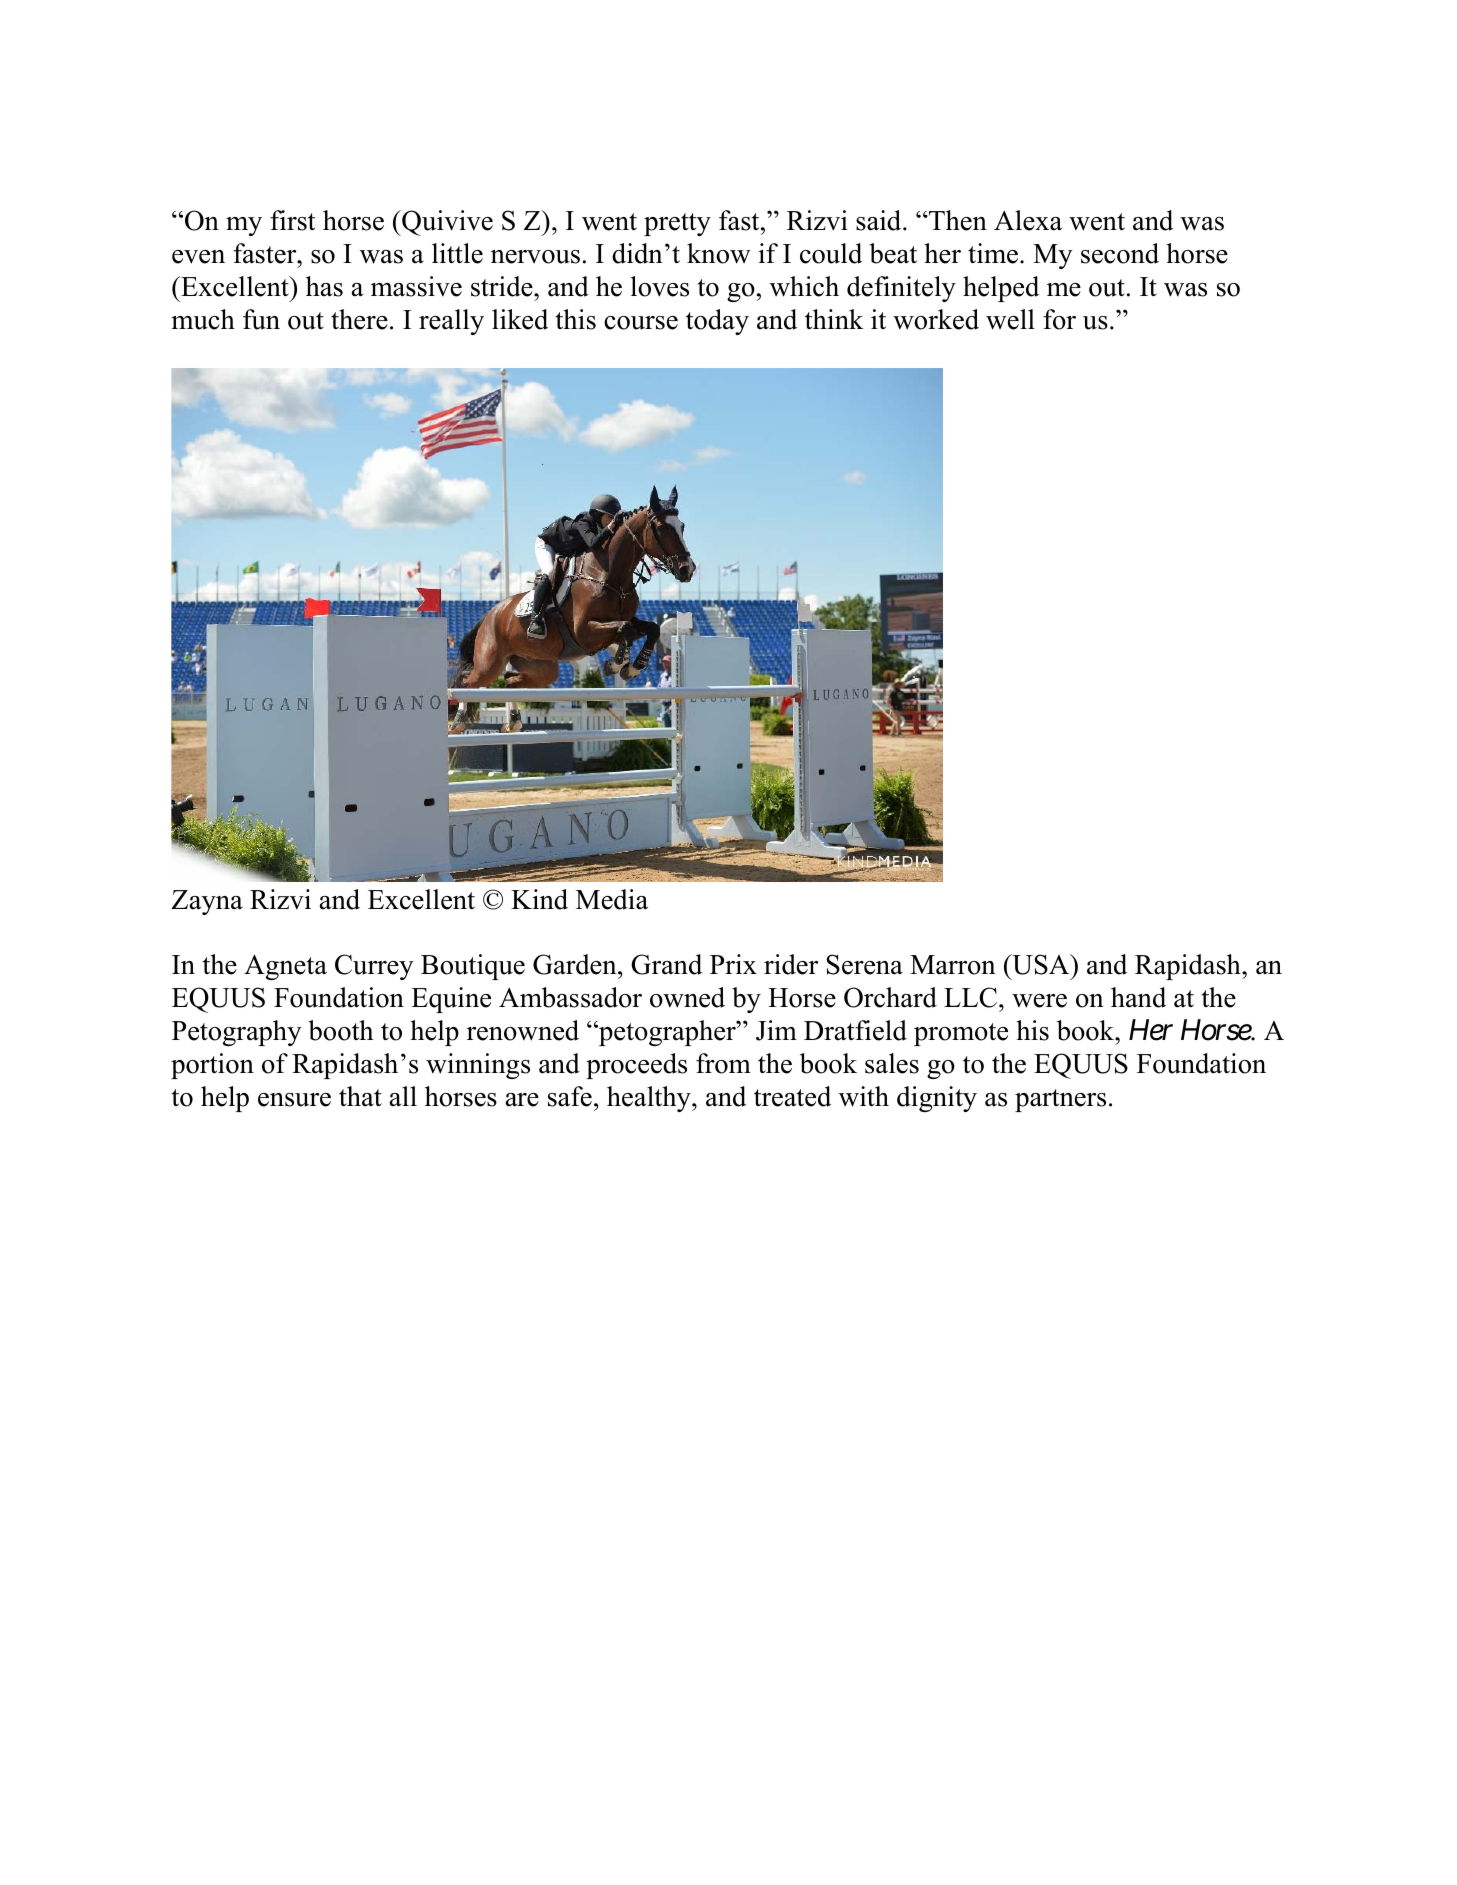 The height and width of the screenshot is (1885, 1457). I want to click on Media, so click(612, 899).
